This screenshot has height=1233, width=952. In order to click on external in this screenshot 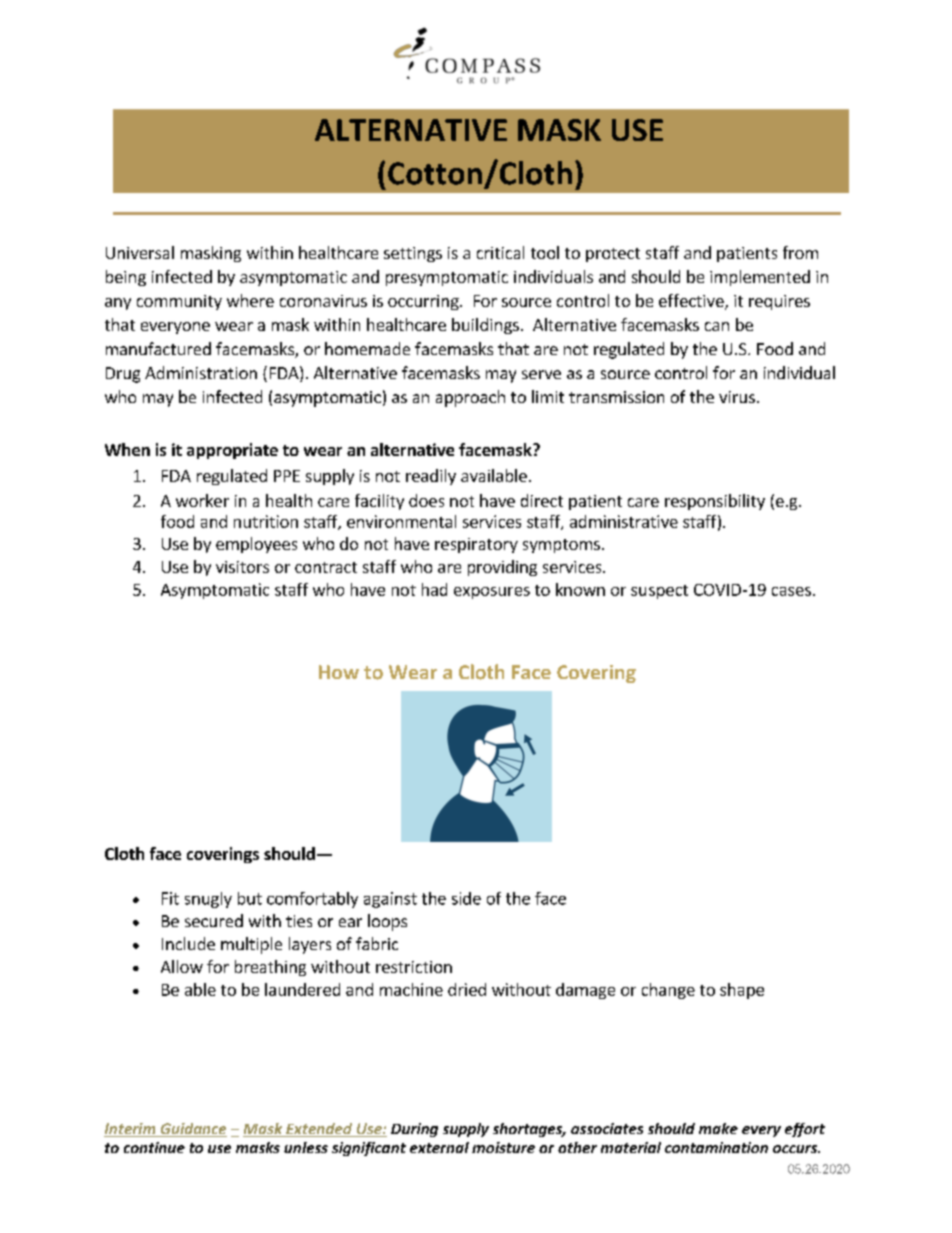, I will do `click(439, 1147)`.
